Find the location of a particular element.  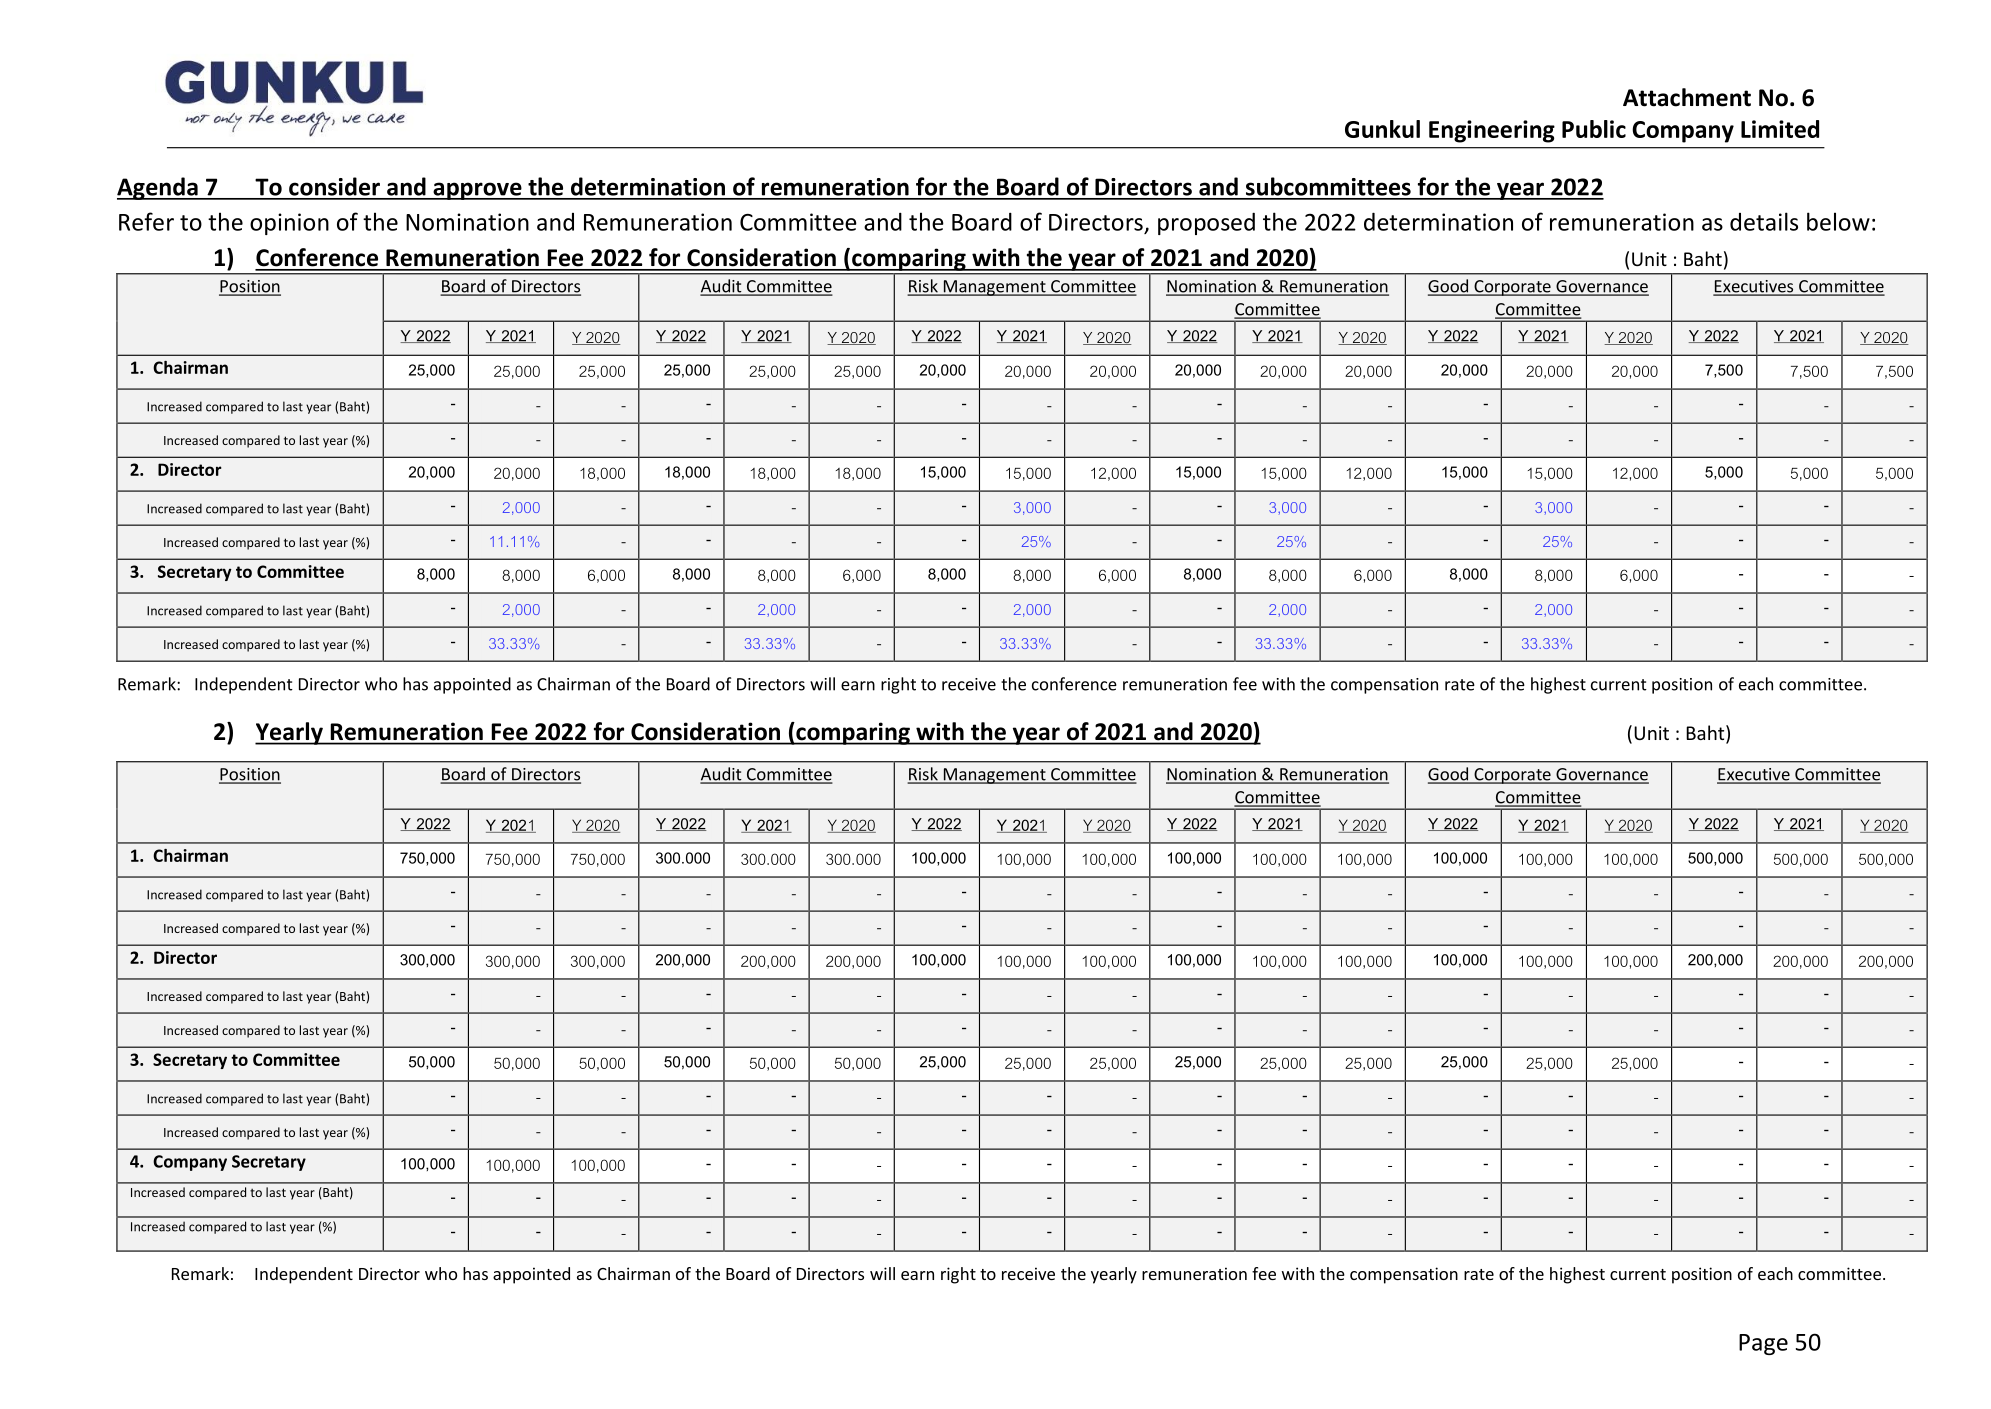

opinion is located at coordinates (289, 224).
